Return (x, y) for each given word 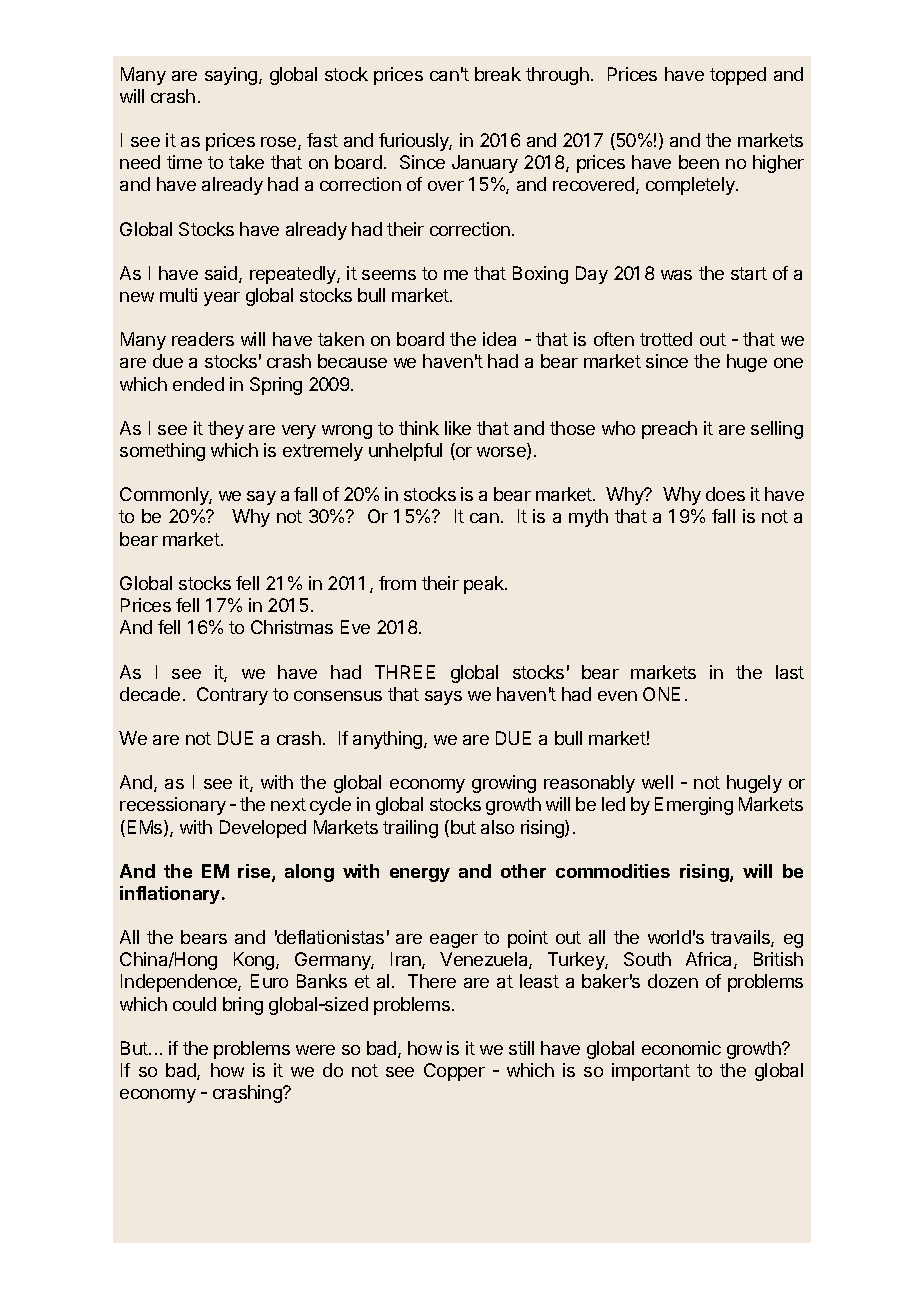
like (458, 428)
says (443, 698)
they (226, 430)
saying (231, 76)
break (498, 74)
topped (738, 76)
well (657, 782)
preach (669, 430)
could (194, 1004)
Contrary (232, 696)
